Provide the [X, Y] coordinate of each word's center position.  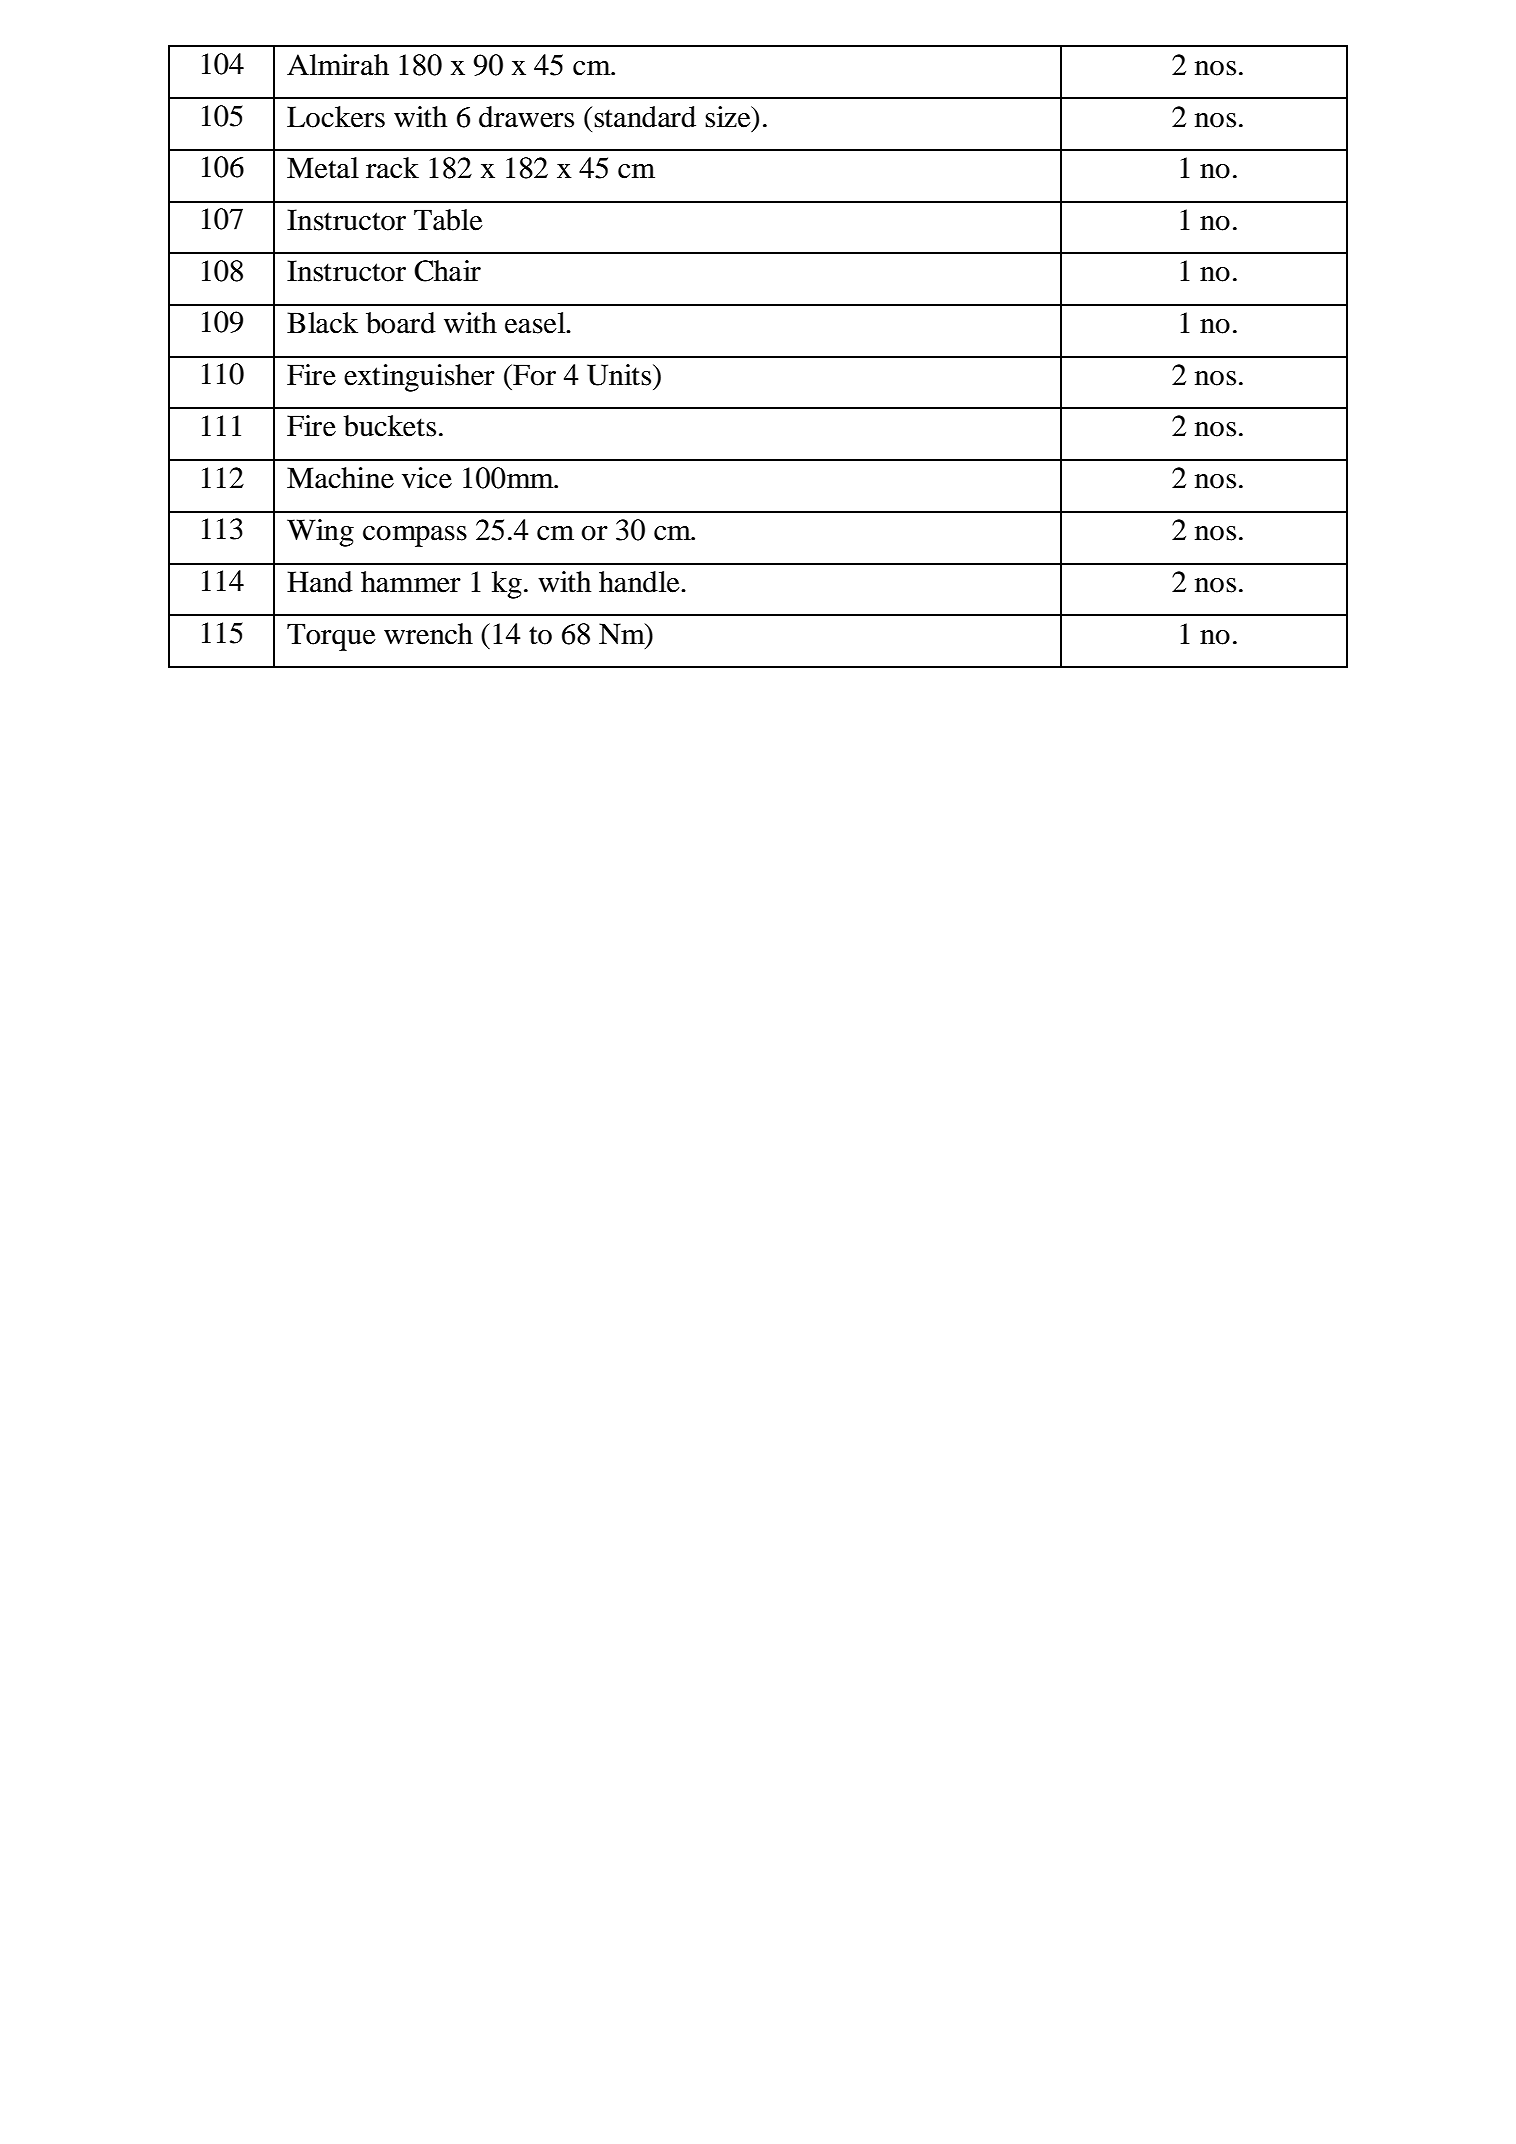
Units [620, 375]
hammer [411, 582]
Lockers [336, 117]
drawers [526, 117]
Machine [340, 478]
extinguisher [419, 378]
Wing [320, 533]
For [533, 375]
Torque [331, 637]
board [401, 323]
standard [645, 117]
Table [448, 220]
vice [427, 478]
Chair [447, 271]
